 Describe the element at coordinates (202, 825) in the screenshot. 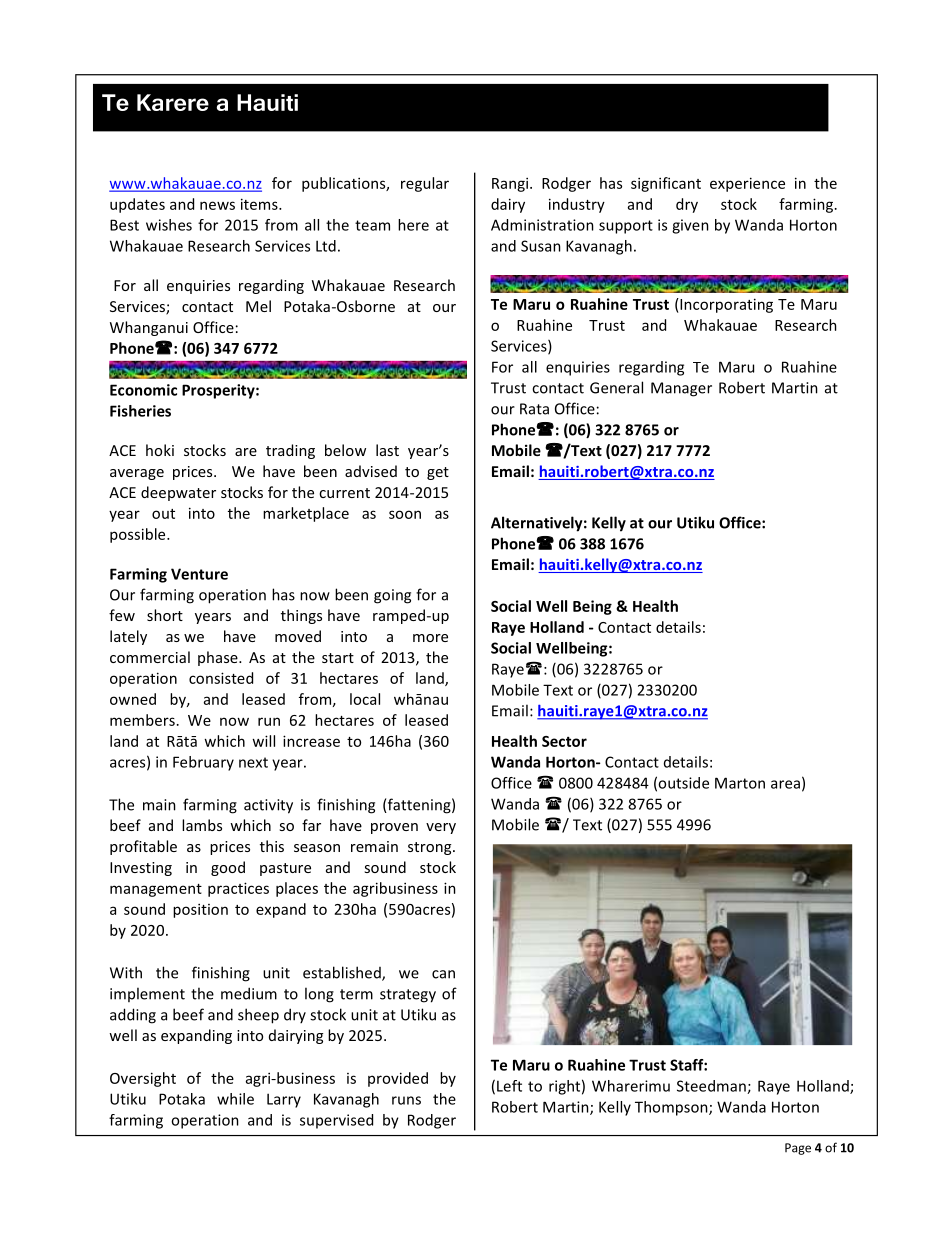

I see `lambs` at that location.
